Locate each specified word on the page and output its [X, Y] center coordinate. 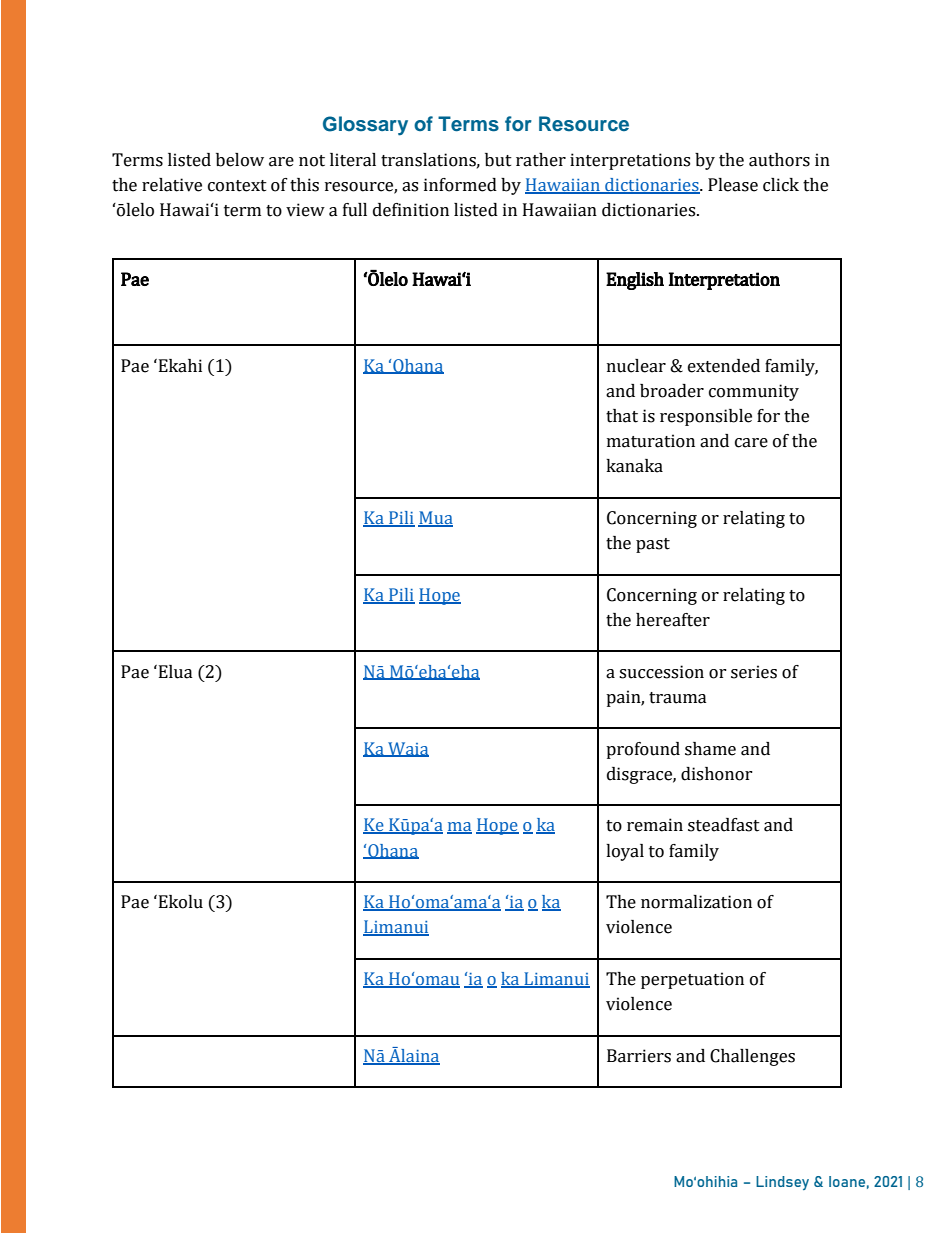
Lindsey [782, 1183]
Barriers [639, 1056]
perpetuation [692, 980]
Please [733, 185]
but [498, 160]
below [240, 160]
